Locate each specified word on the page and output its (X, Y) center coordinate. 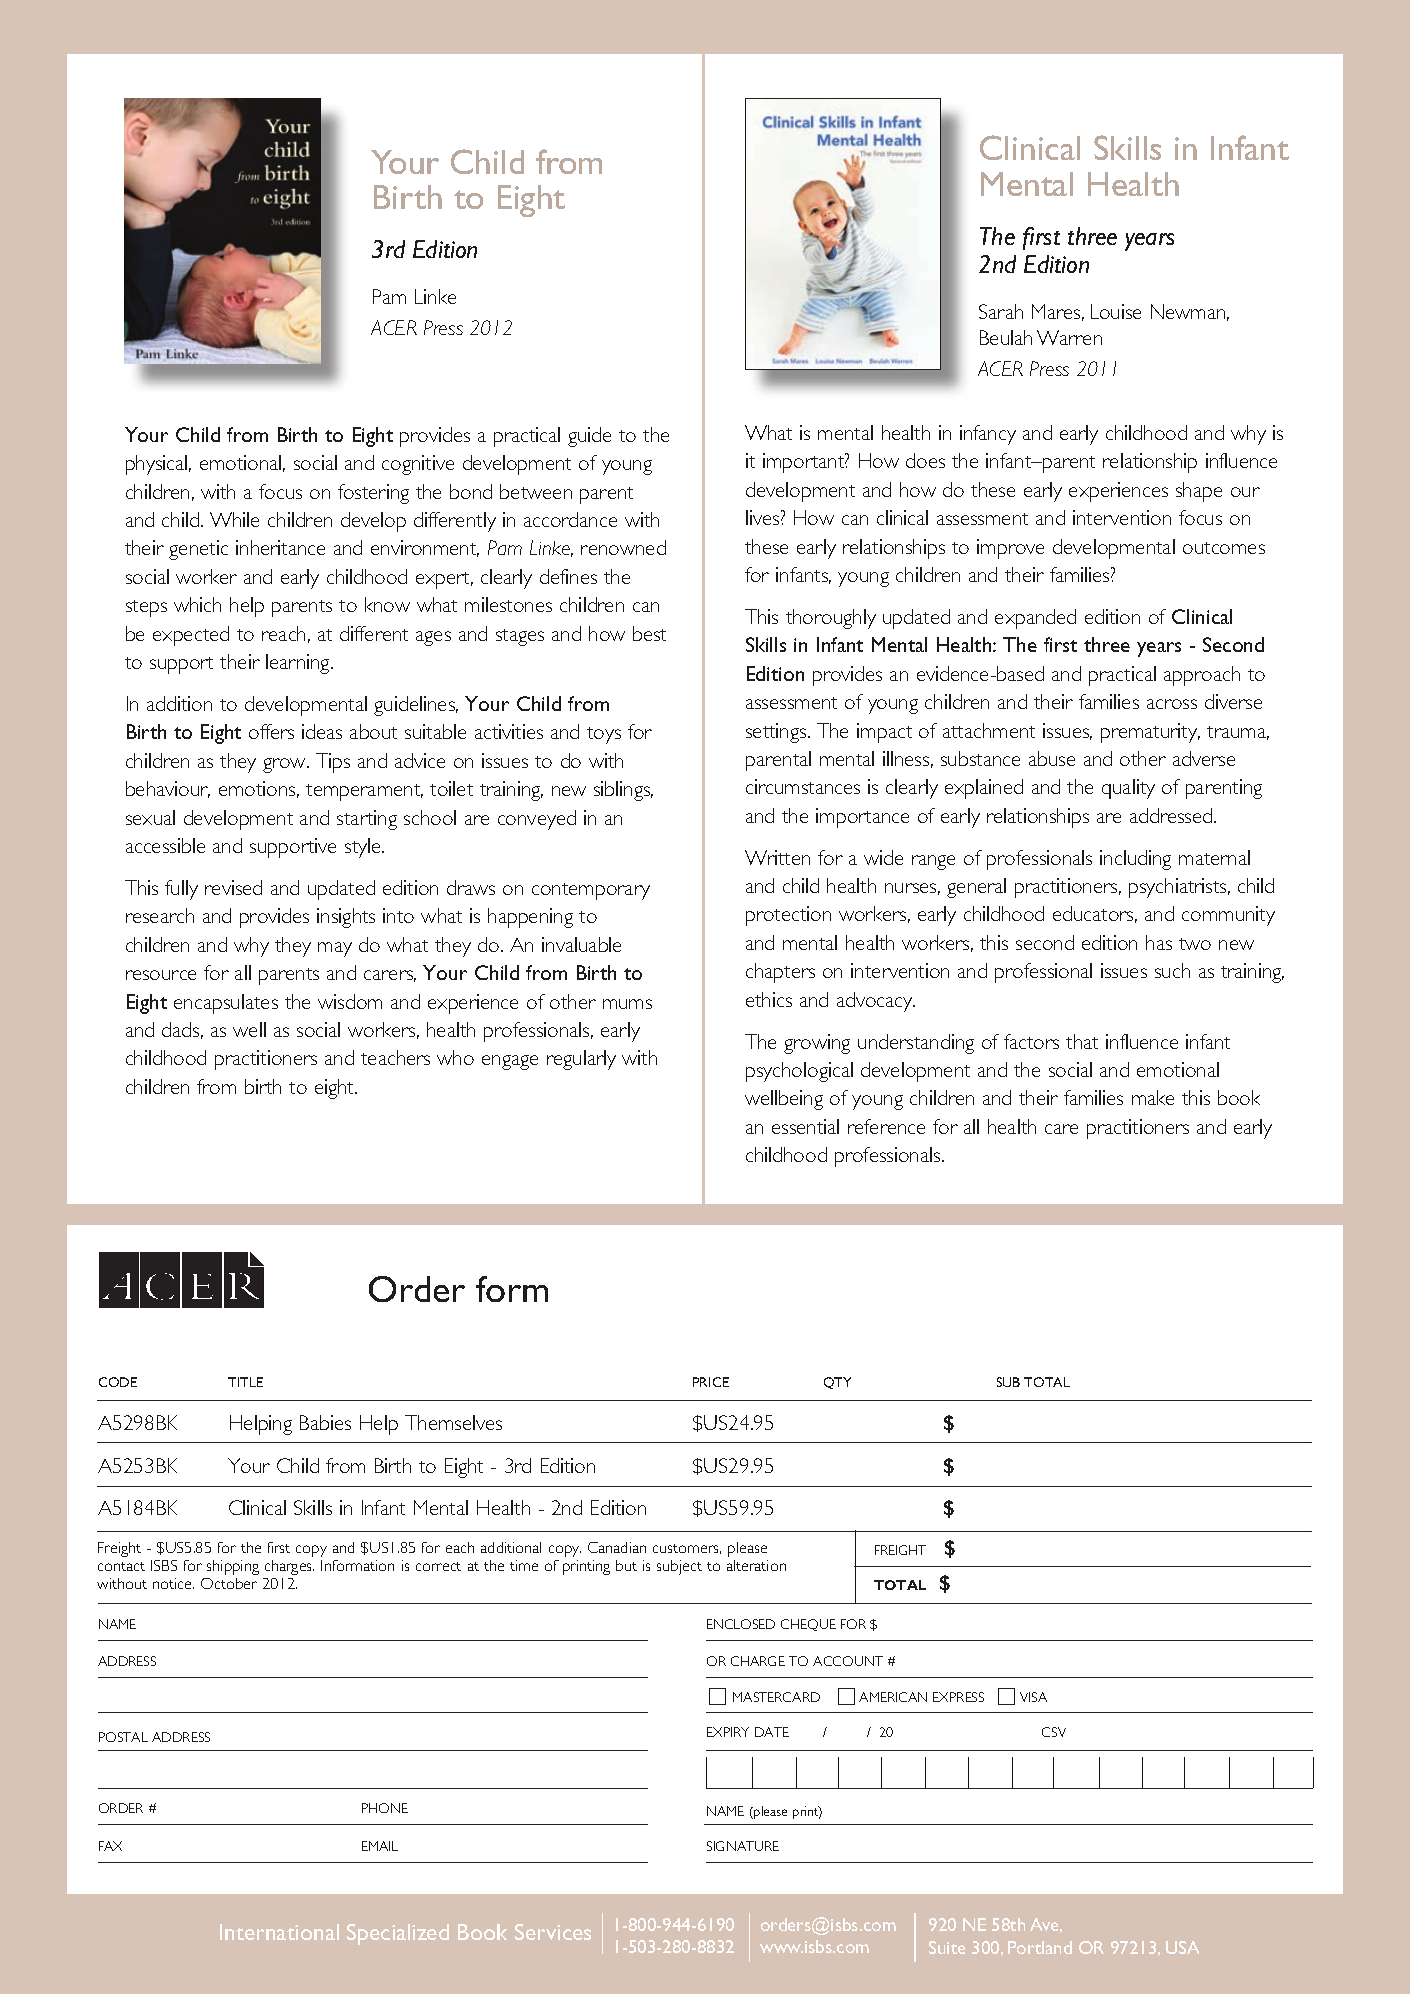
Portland (1040, 1947)
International (279, 1932)
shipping (233, 1567)
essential (805, 1126)
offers (271, 731)
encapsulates (226, 1004)
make (1153, 1097)
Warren (1069, 337)
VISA (1033, 1697)
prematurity (1150, 733)
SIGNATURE (743, 1846)
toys (604, 735)
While (234, 519)
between (536, 491)
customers (687, 1549)
